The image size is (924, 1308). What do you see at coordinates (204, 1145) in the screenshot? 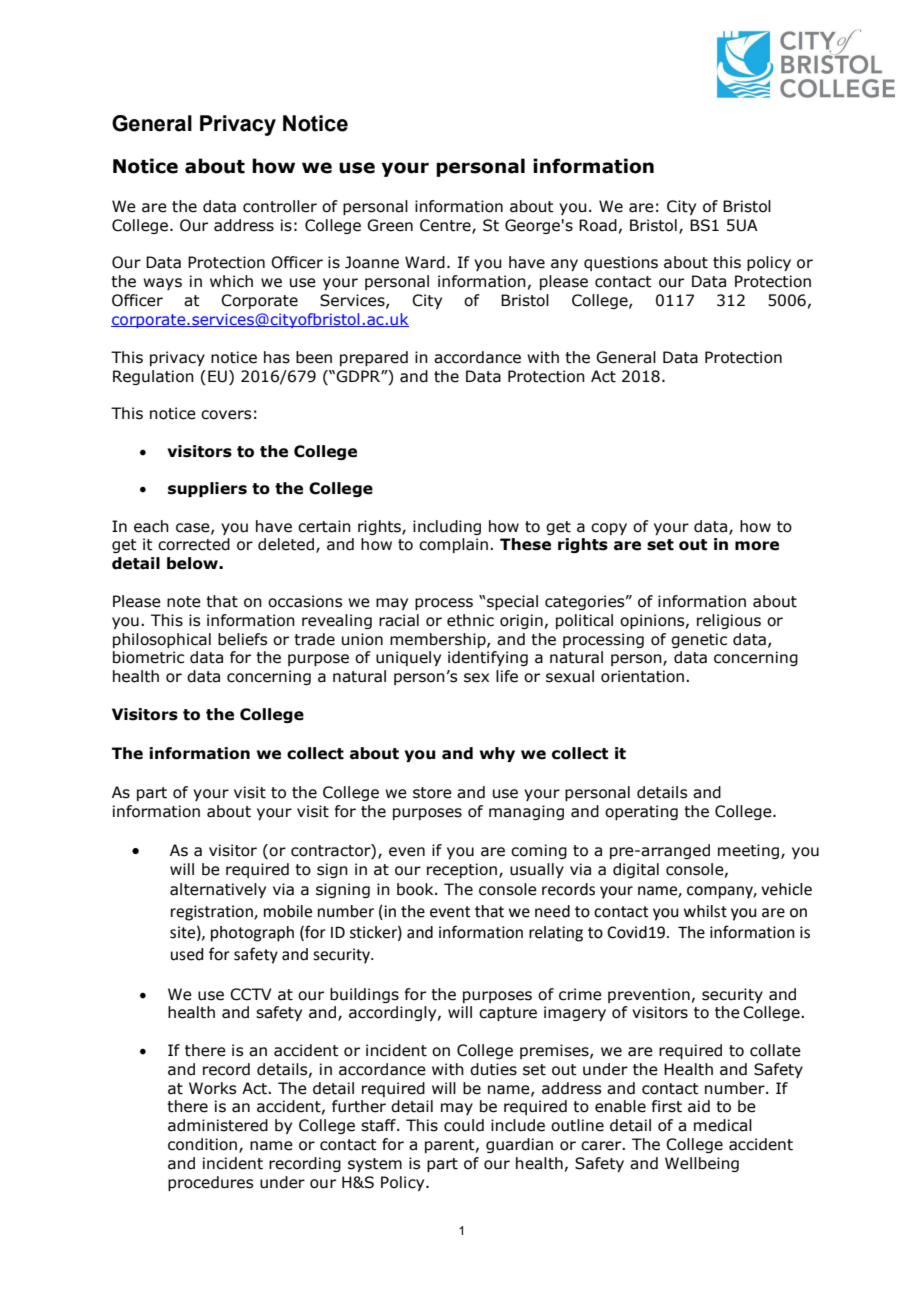
I see `condition` at bounding box center [204, 1145].
